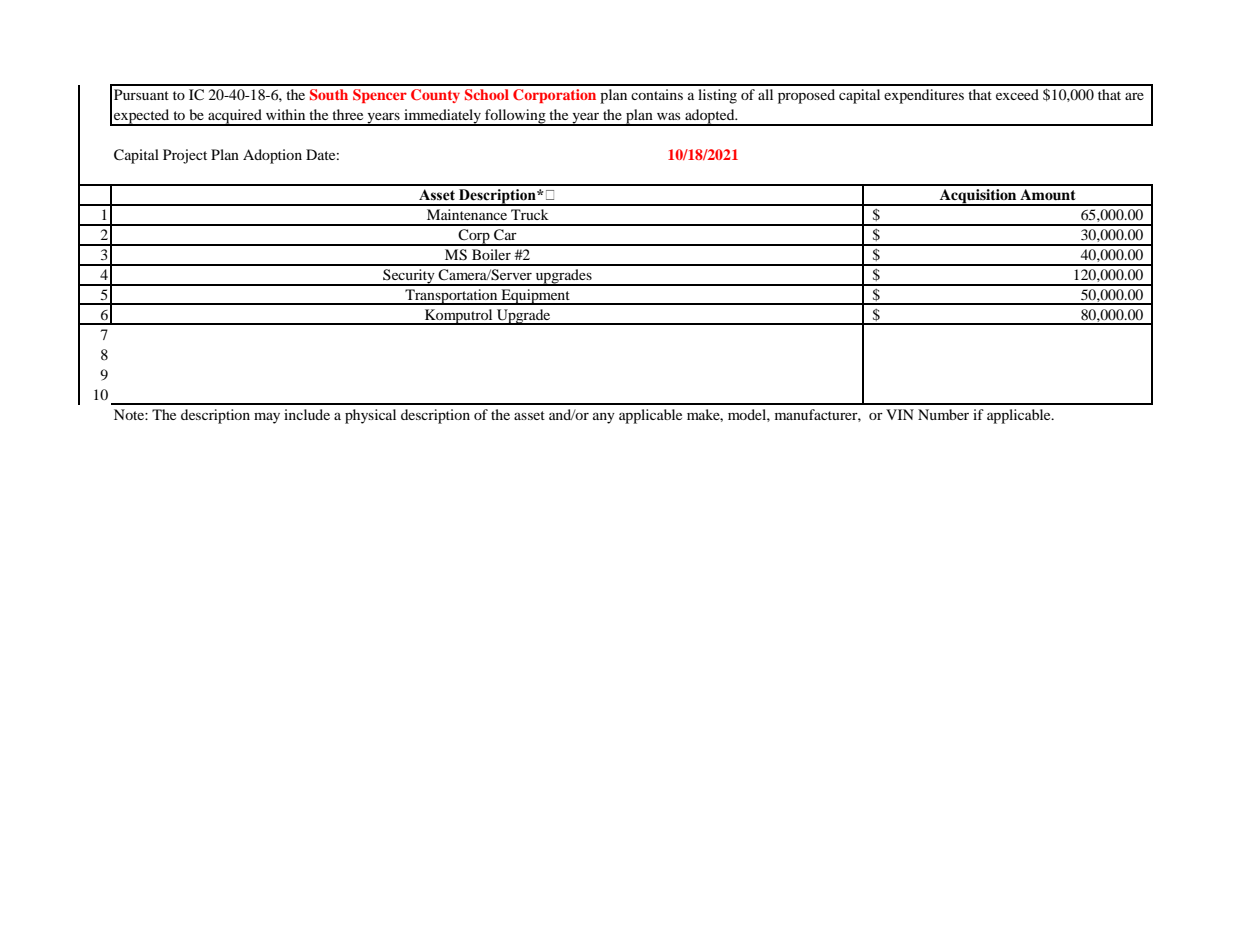 The image size is (1233, 952). What do you see at coordinates (451, 297) in the screenshot?
I see `Transportation` at bounding box center [451, 297].
